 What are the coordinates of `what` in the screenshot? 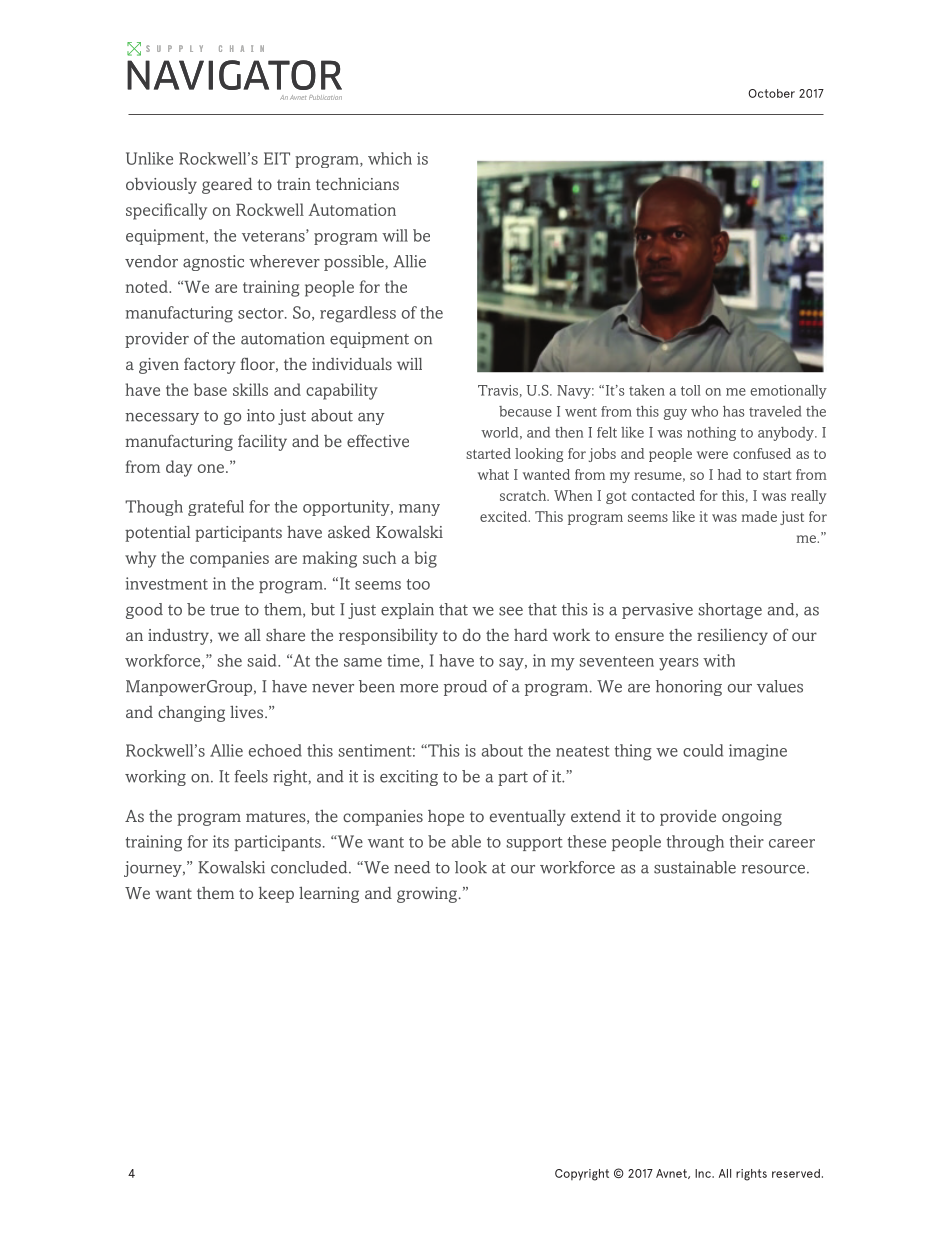 It's located at (493, 474).
